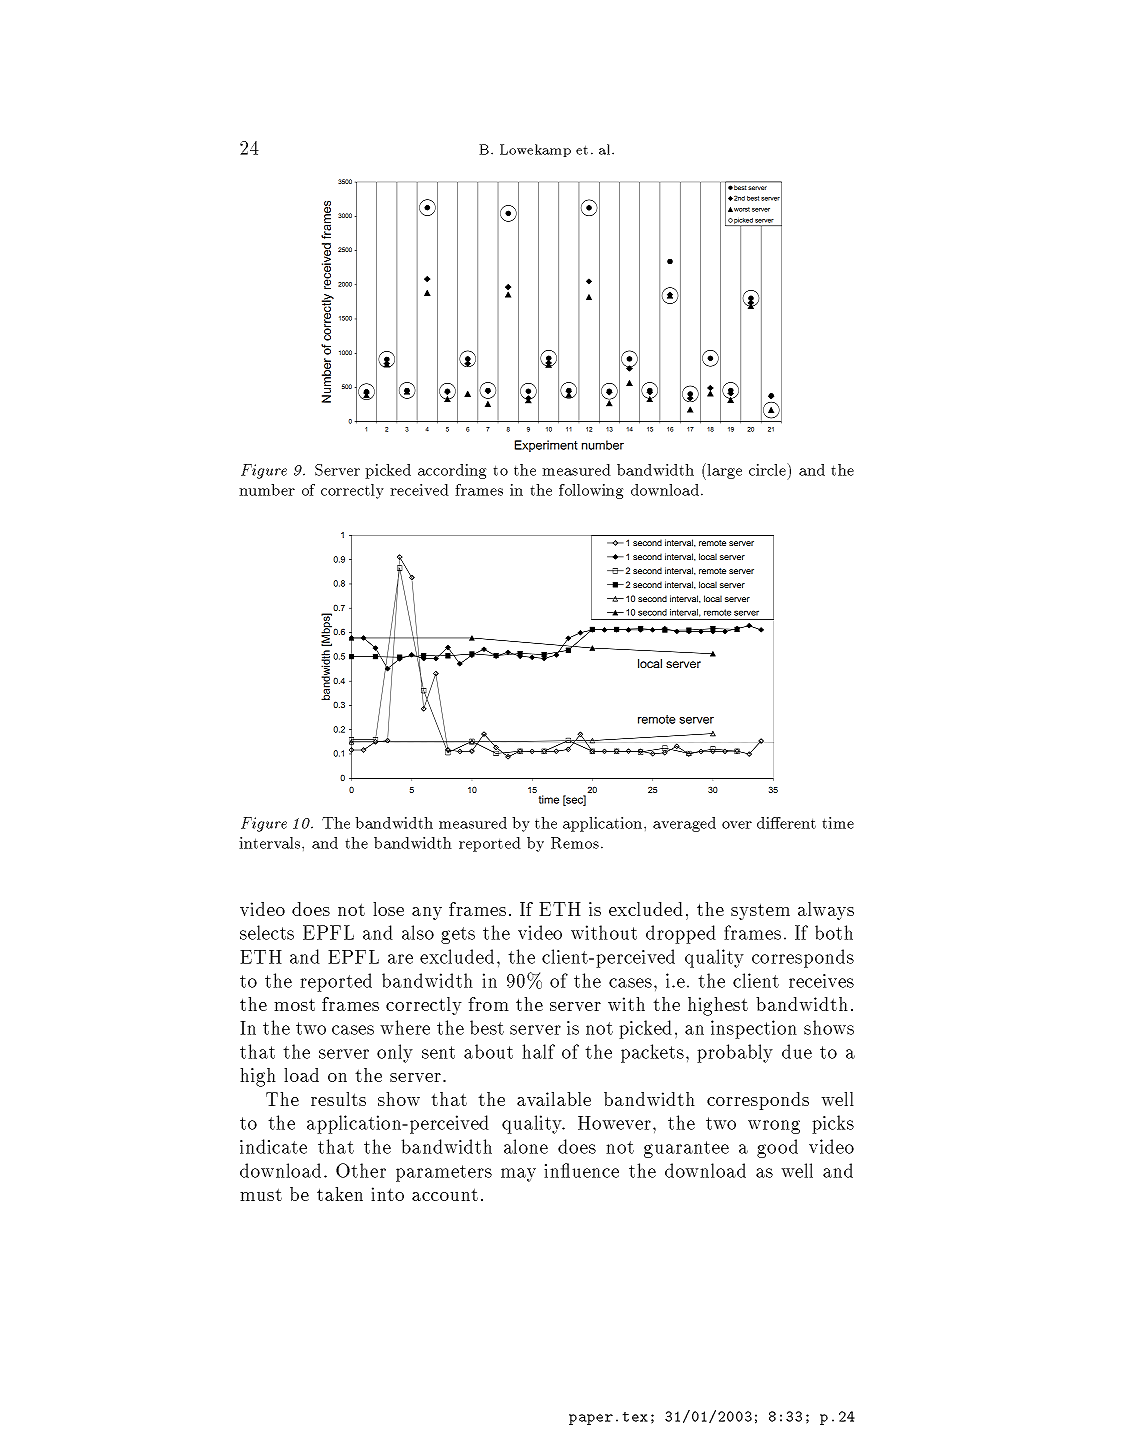 The width and height of the screenshot is (1125, 1455). Describe the element at coordinates (458, 935) in the screenshot. I see `gets` at that location.
